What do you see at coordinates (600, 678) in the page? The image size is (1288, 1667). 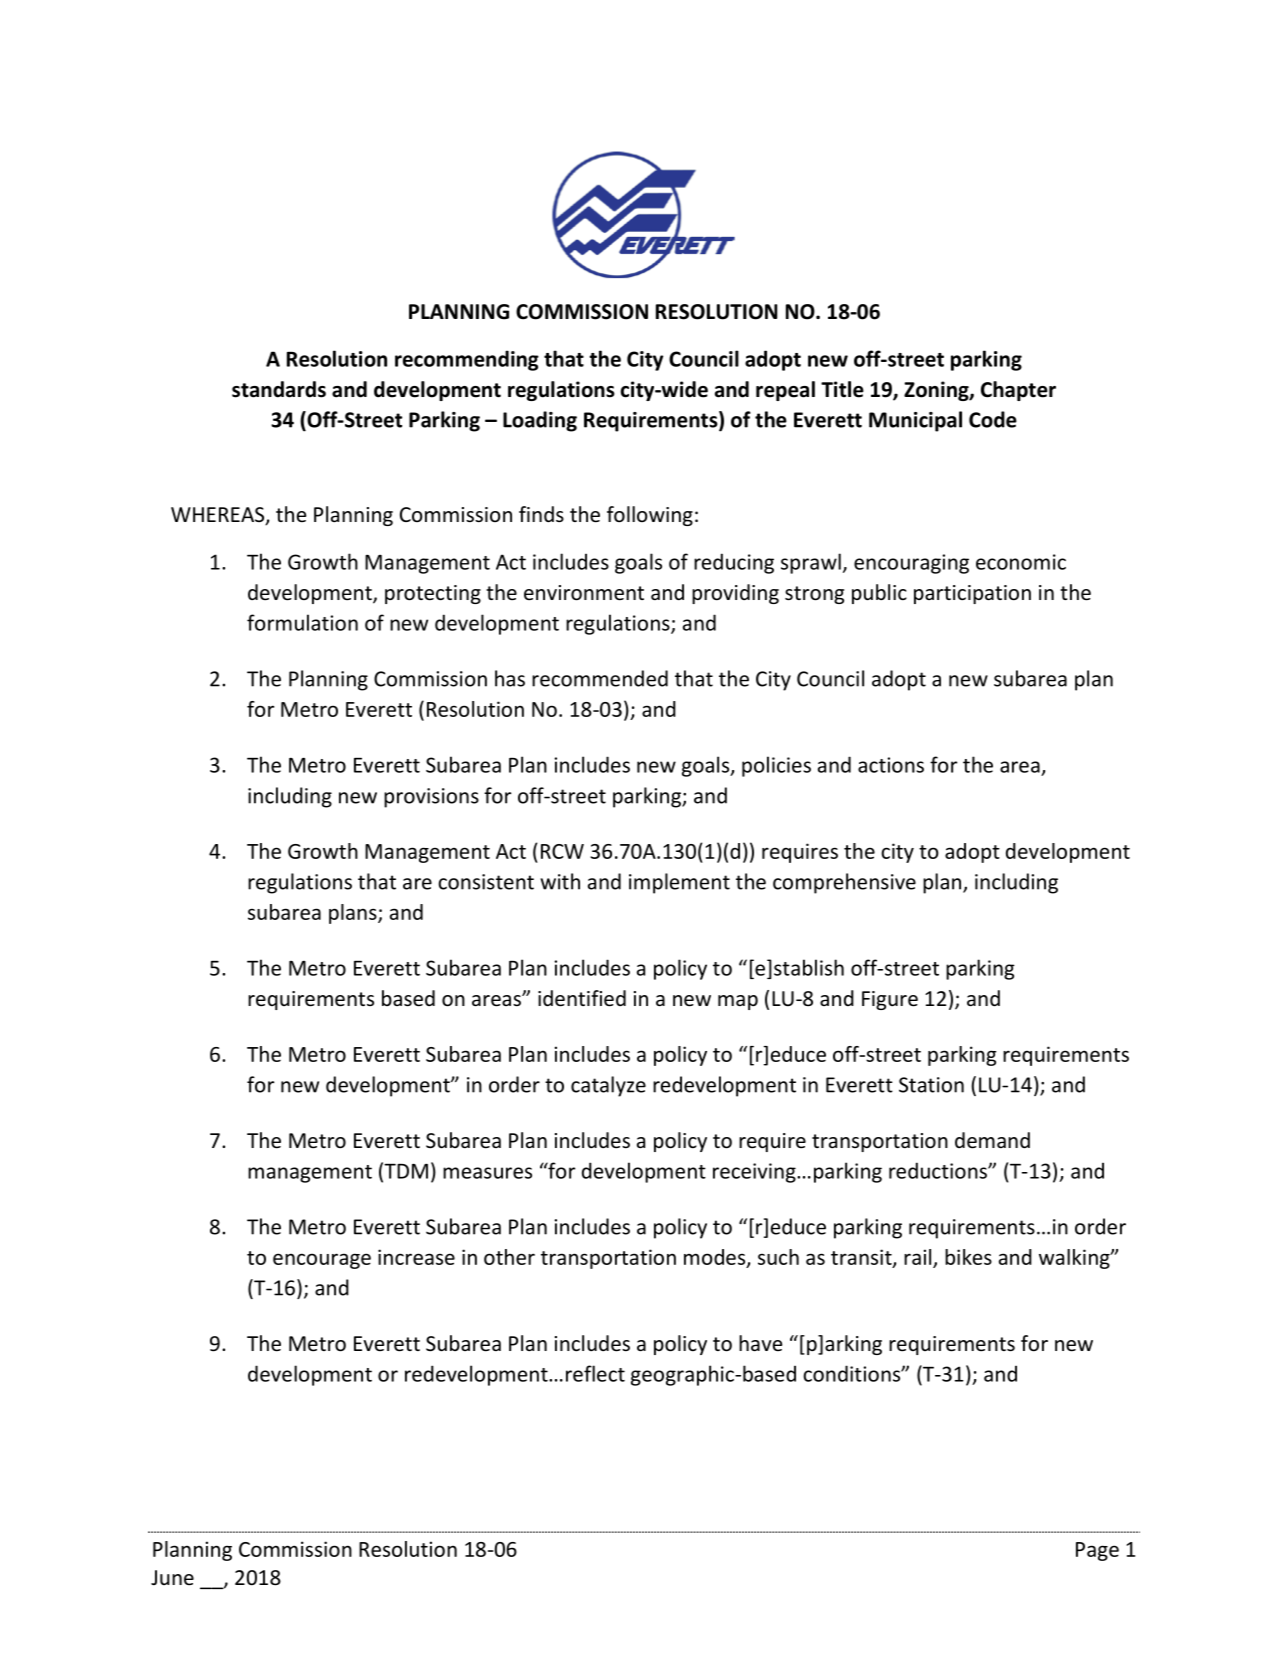 I see `recommended` at bounding box center [600, 678].
